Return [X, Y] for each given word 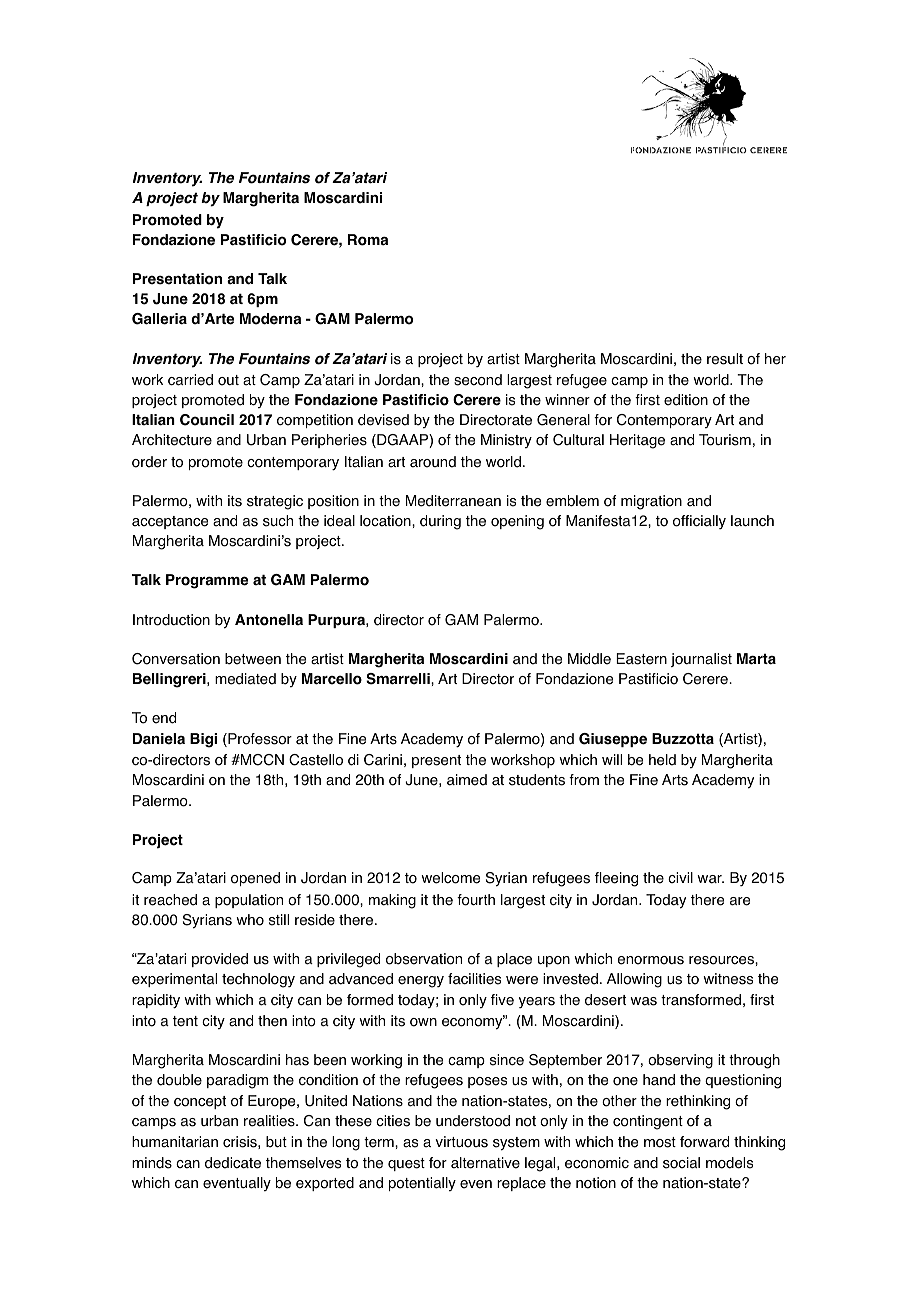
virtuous [461, 1142]
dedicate [233, 1163]
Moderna [270, 319]
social [681, 1163]
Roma [368, 240]
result [725, 359]
